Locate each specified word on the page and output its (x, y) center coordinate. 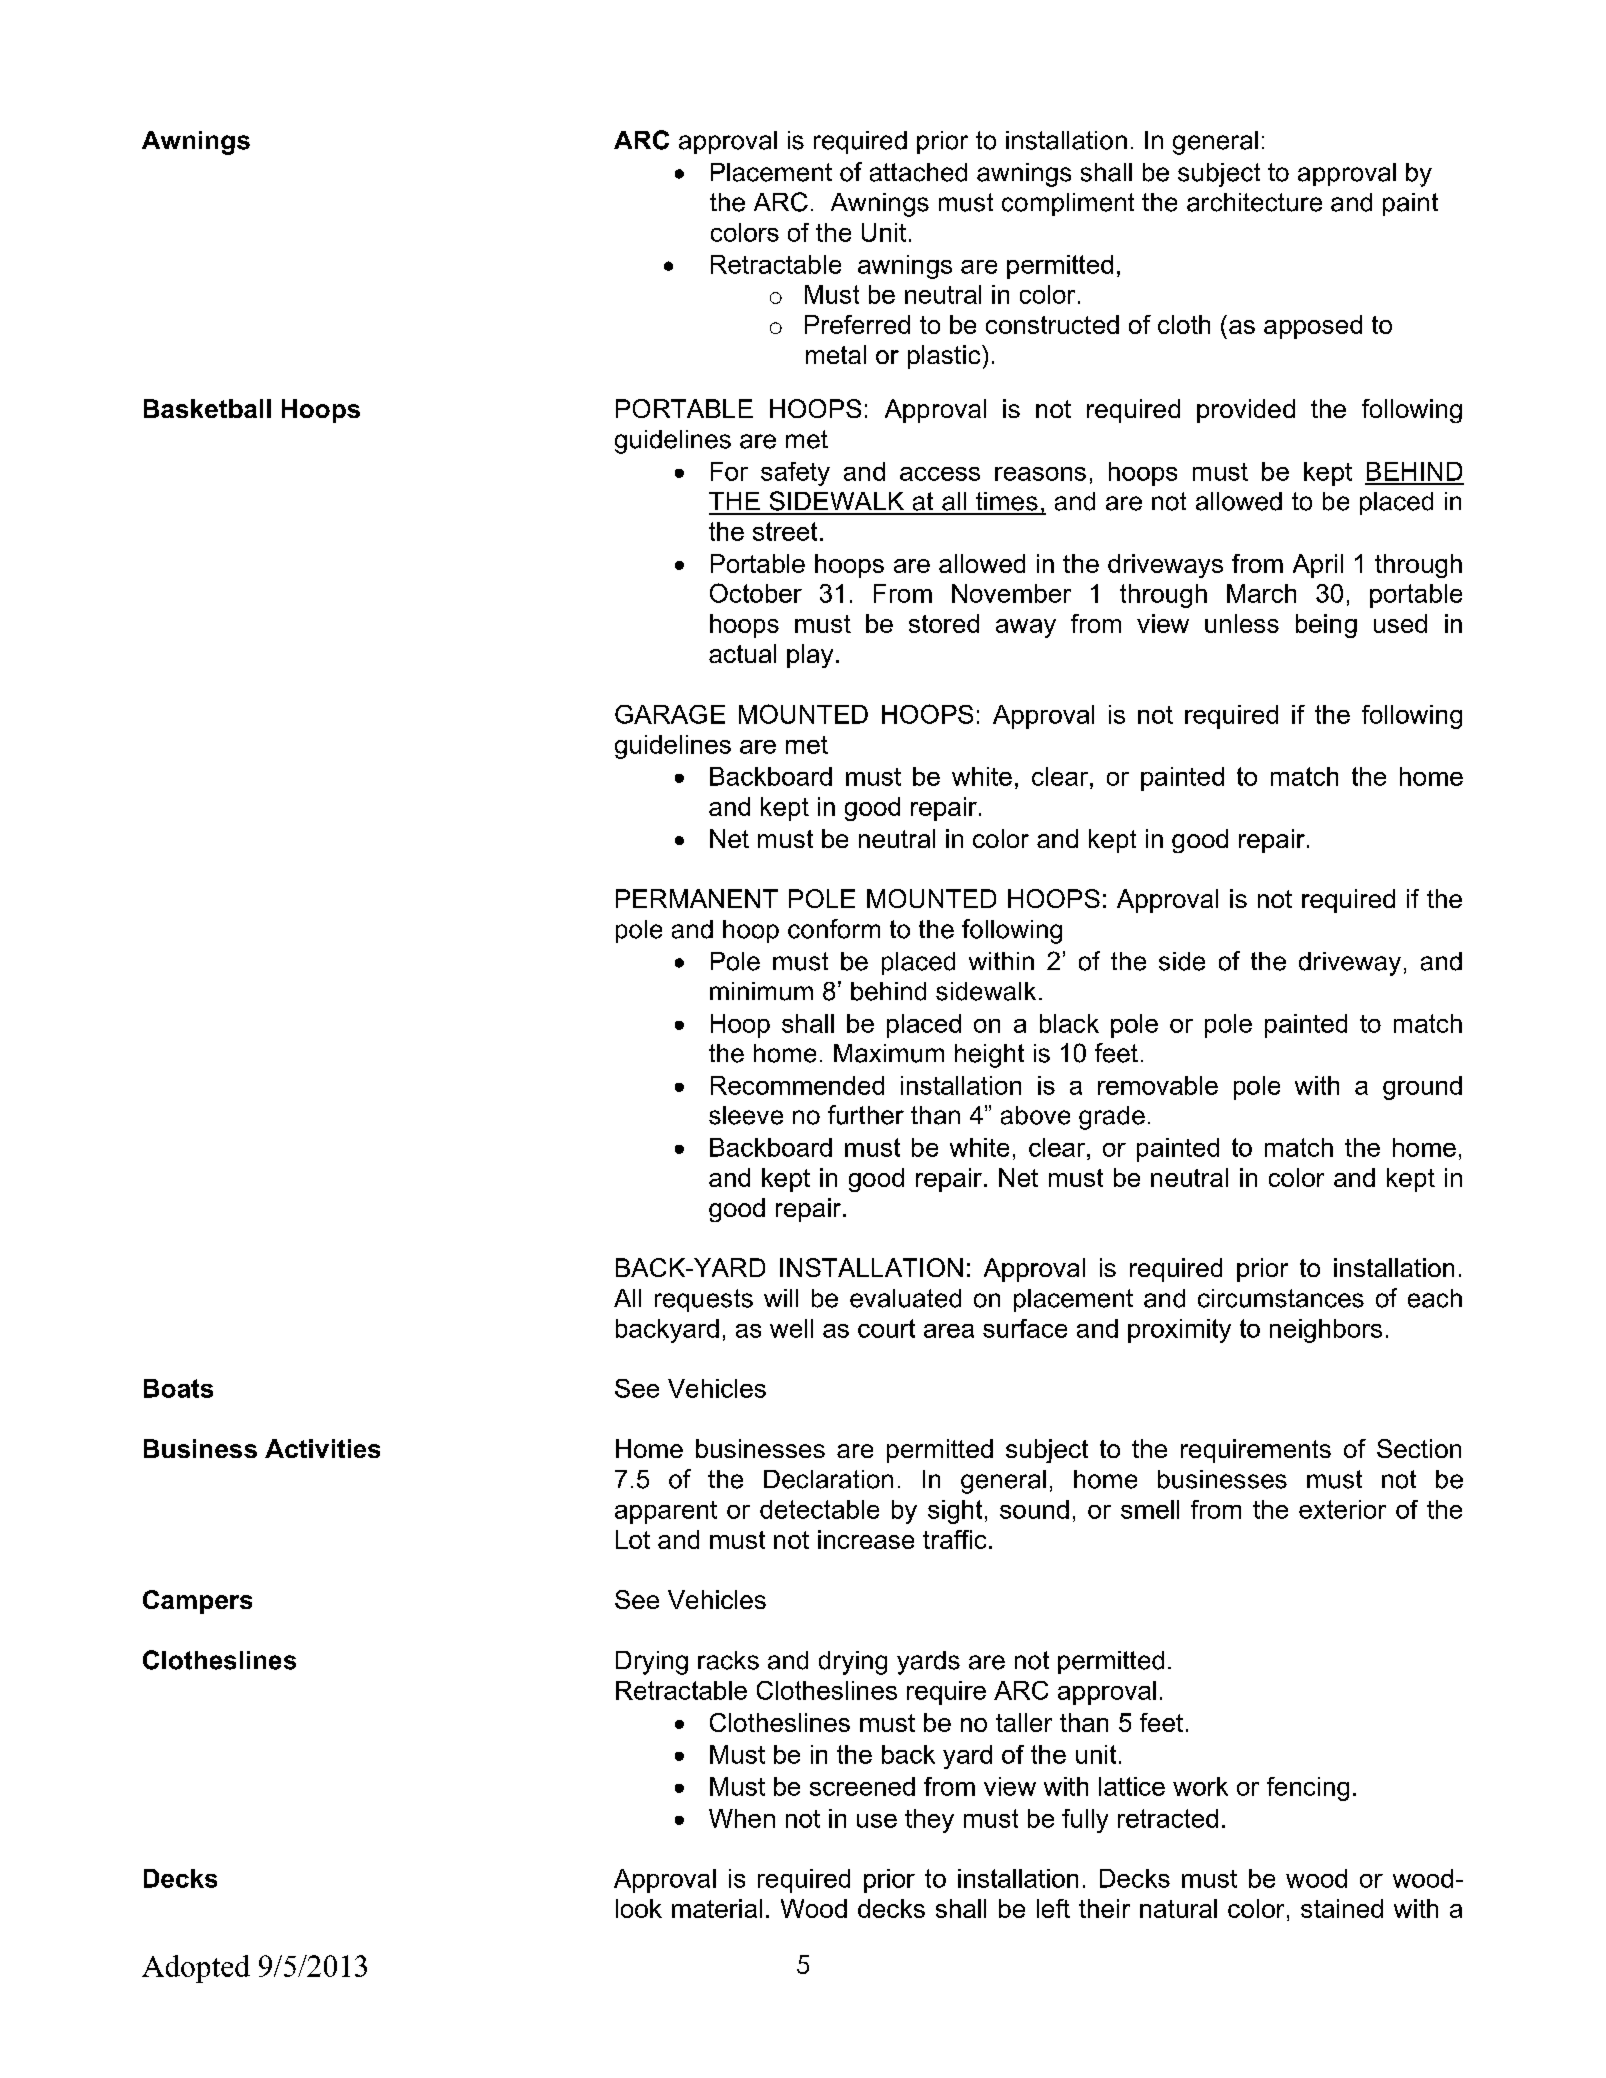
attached (918, 172)
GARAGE (670, 714)
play (810, 656)
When (742, 1818)
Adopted (196, 1969)
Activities (322, 1448)
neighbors (1326, 1331)
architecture (1254, 202)
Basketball (207, 408)
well (791, 1328)
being (1326, 626)
